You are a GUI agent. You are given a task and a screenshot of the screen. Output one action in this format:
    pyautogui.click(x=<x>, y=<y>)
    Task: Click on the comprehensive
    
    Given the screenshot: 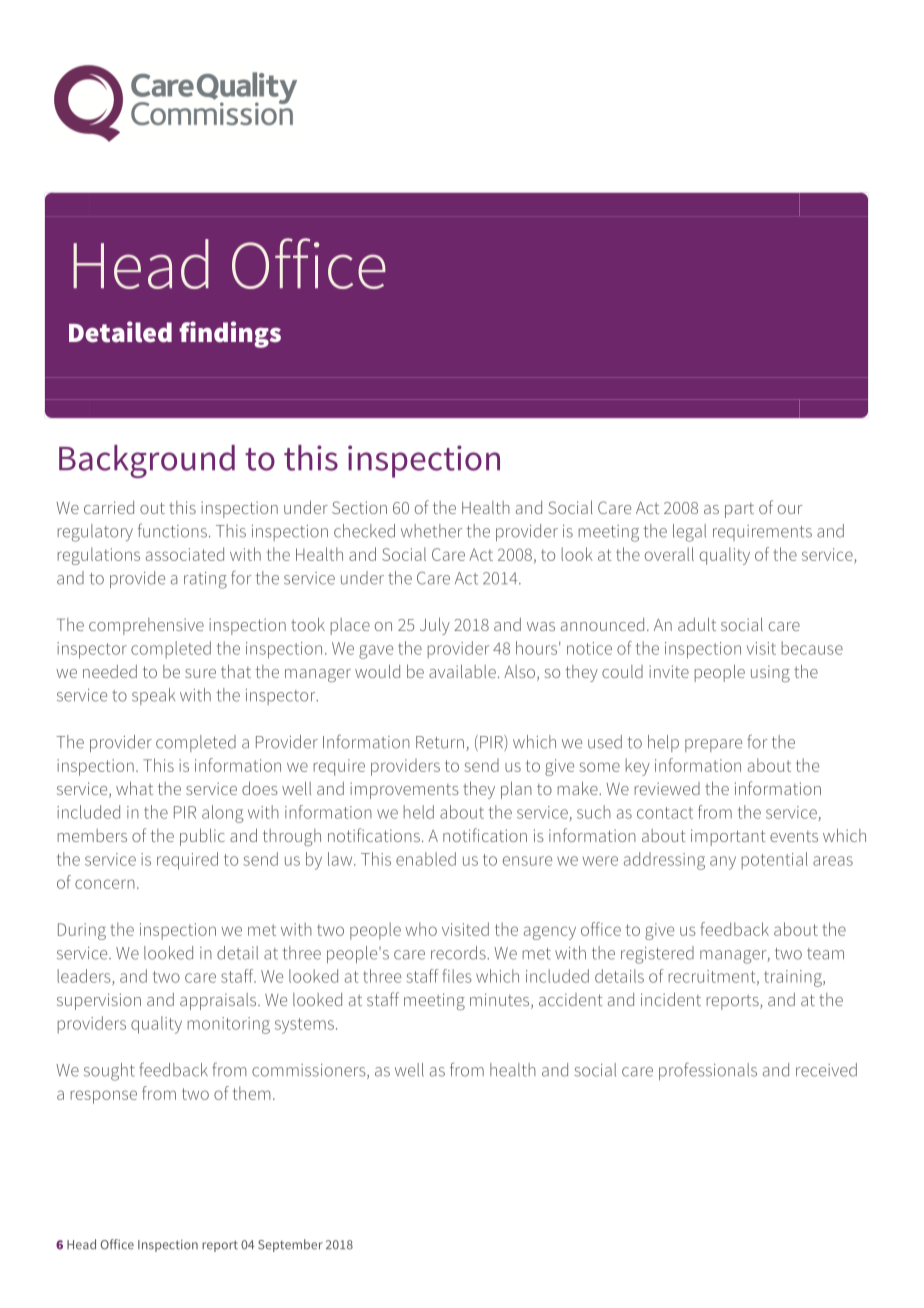 What is the action you would take?
    pyautogui.click(x=146, y=626)
